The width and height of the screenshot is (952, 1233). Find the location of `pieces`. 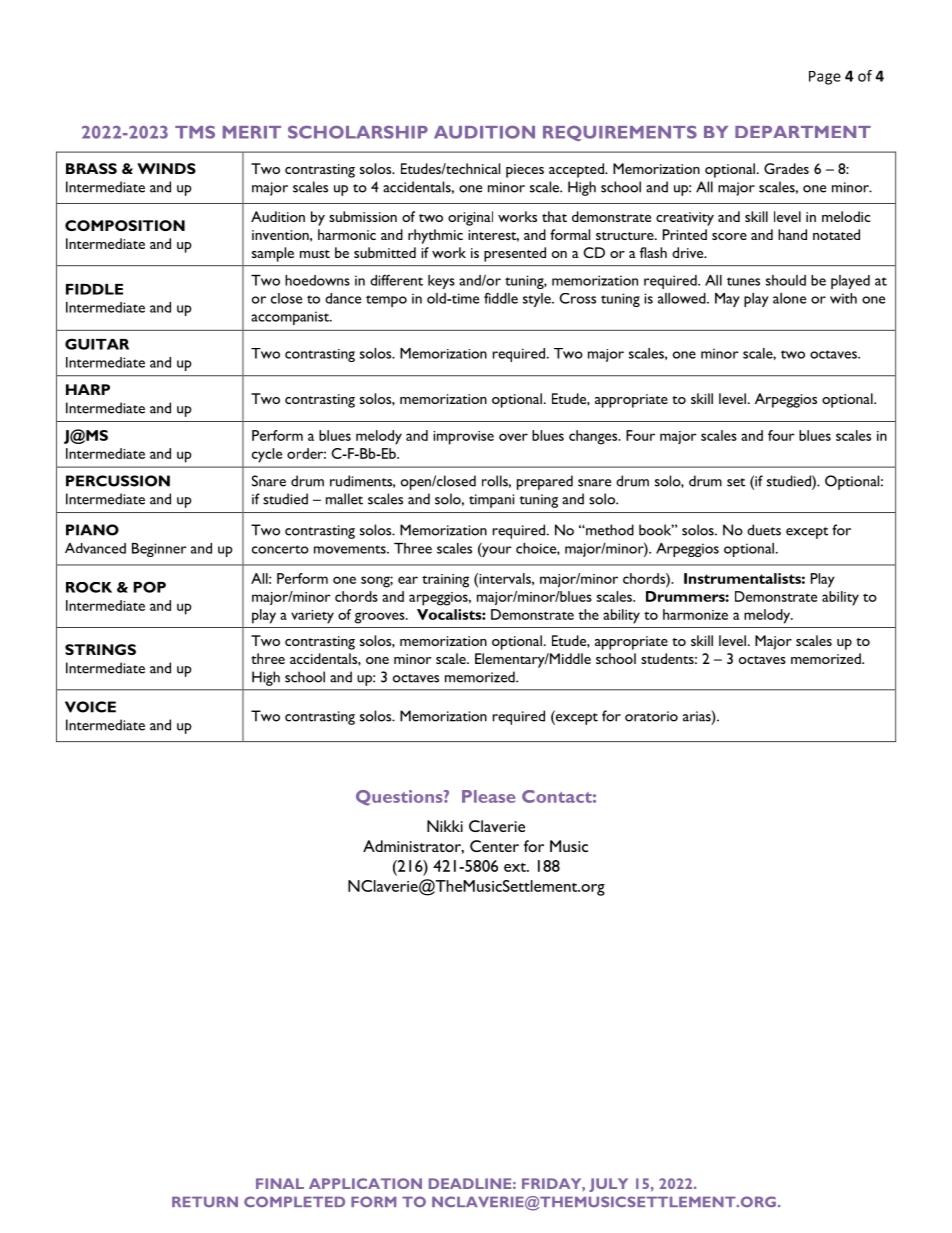

pieces is located at coordinates (525, 171).
